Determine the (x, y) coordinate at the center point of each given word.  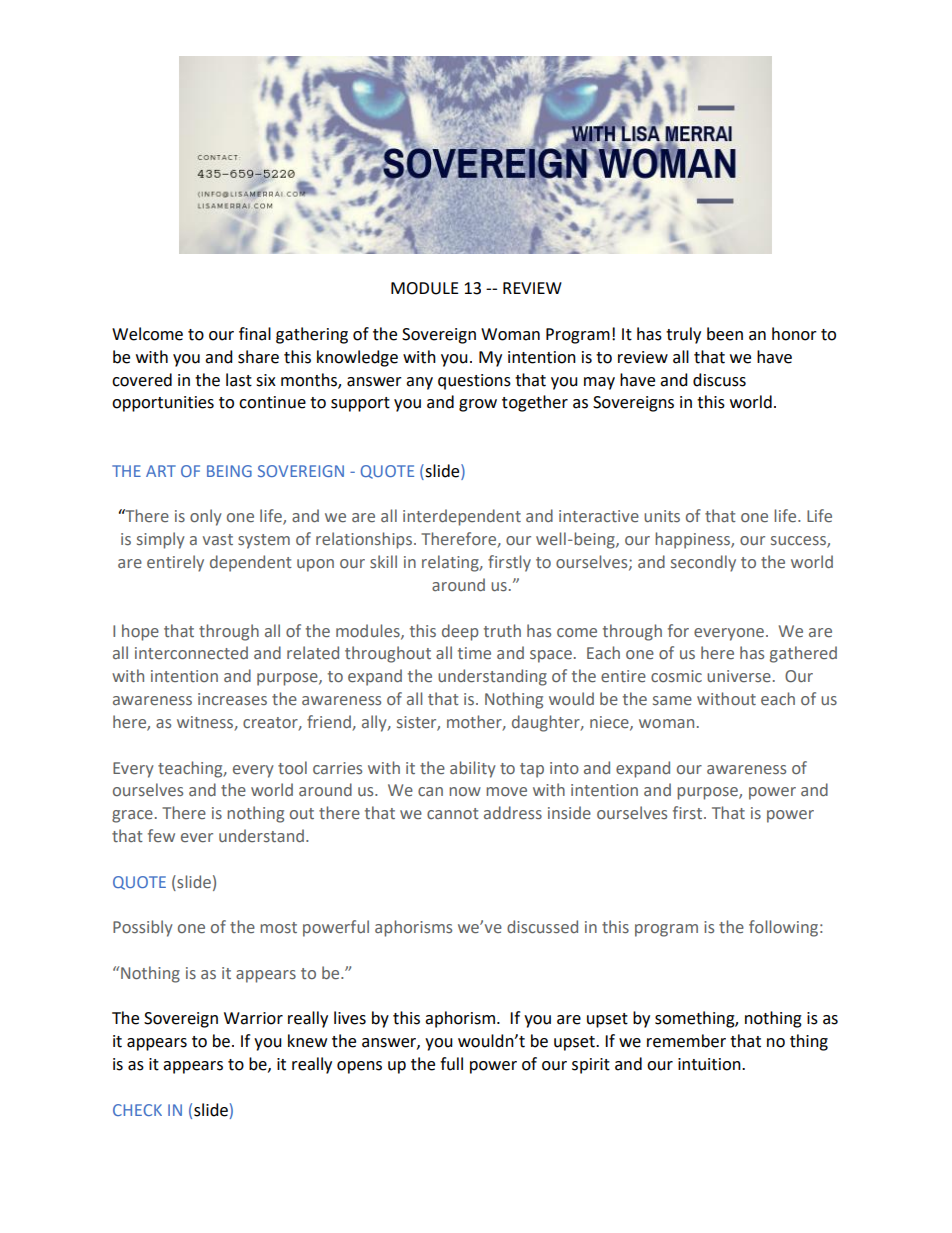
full (451, 1064)
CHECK (137, 1110)
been (725, 334)
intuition (710, 1064)
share (258, 357)
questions (474, 382)
